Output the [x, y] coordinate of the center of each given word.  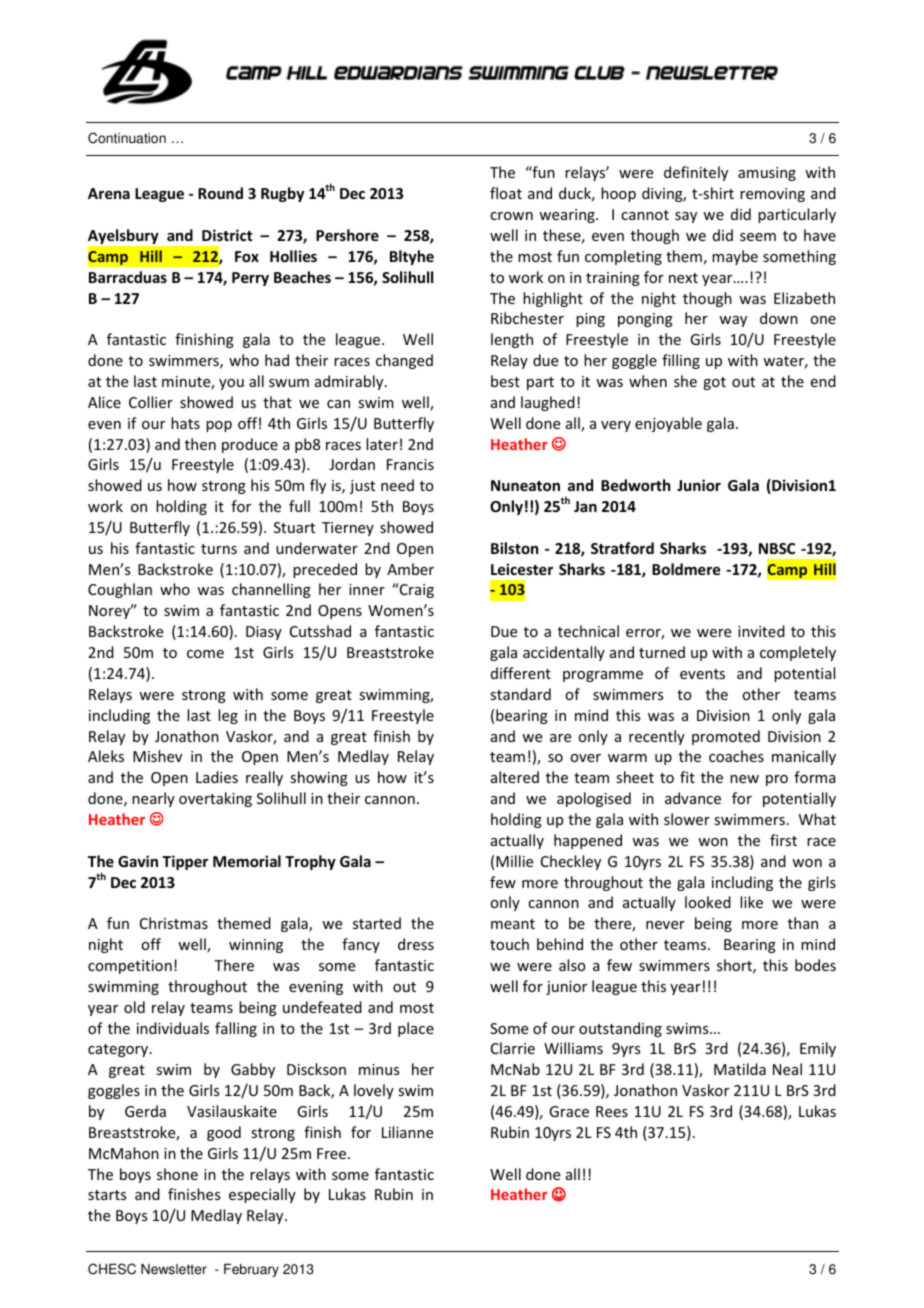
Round [220, 193]
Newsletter [174, 1269]
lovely [374, 1091]
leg [228, 716]
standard [520, 694]
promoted [726, 737]
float [506, 193]
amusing [767, 174]
